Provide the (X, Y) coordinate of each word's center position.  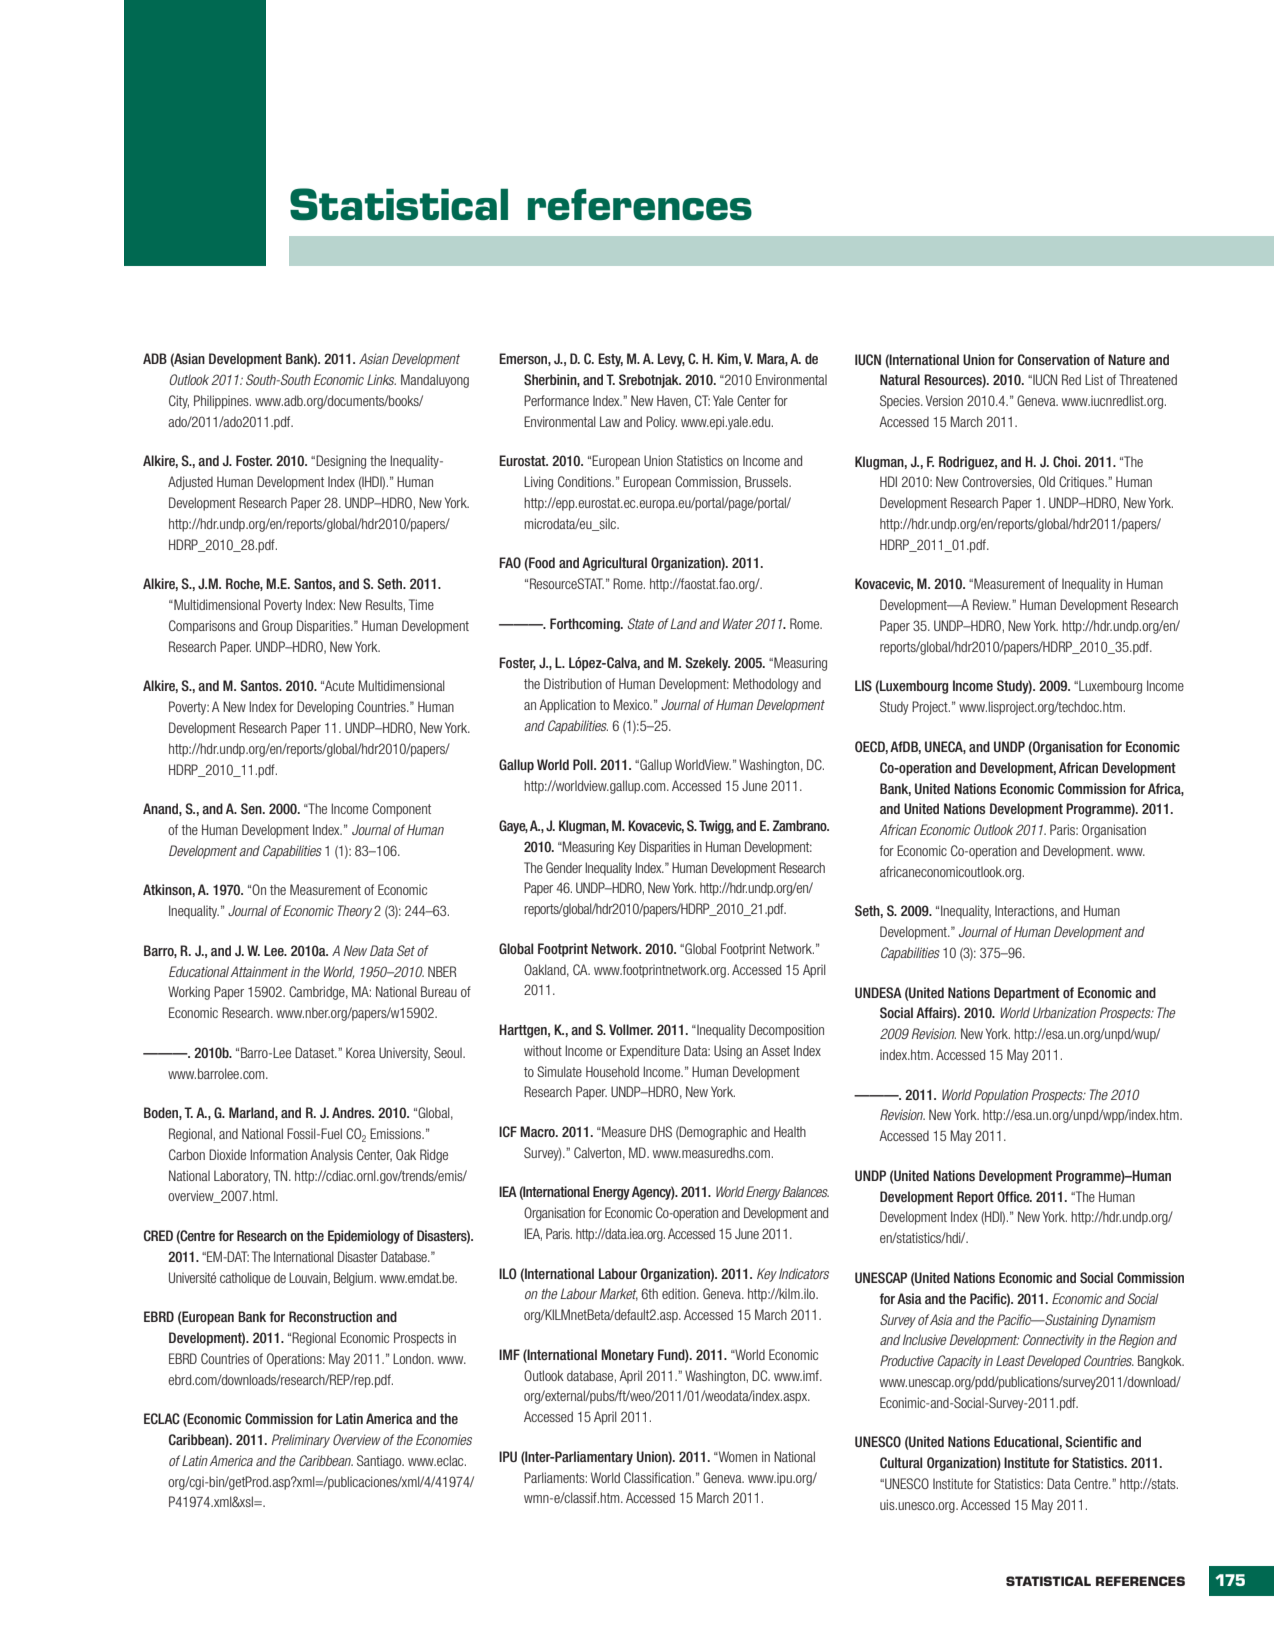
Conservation (1054, 359)
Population (1001, 1096)
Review (992, 604)
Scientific (1091, 1441)
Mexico (633, 704)
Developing (325, 708)
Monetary (627, 1356)
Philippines (222, 402)
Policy (661, 423)
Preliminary (301, 1441)
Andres (353, 1112)
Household (612, 1071)
